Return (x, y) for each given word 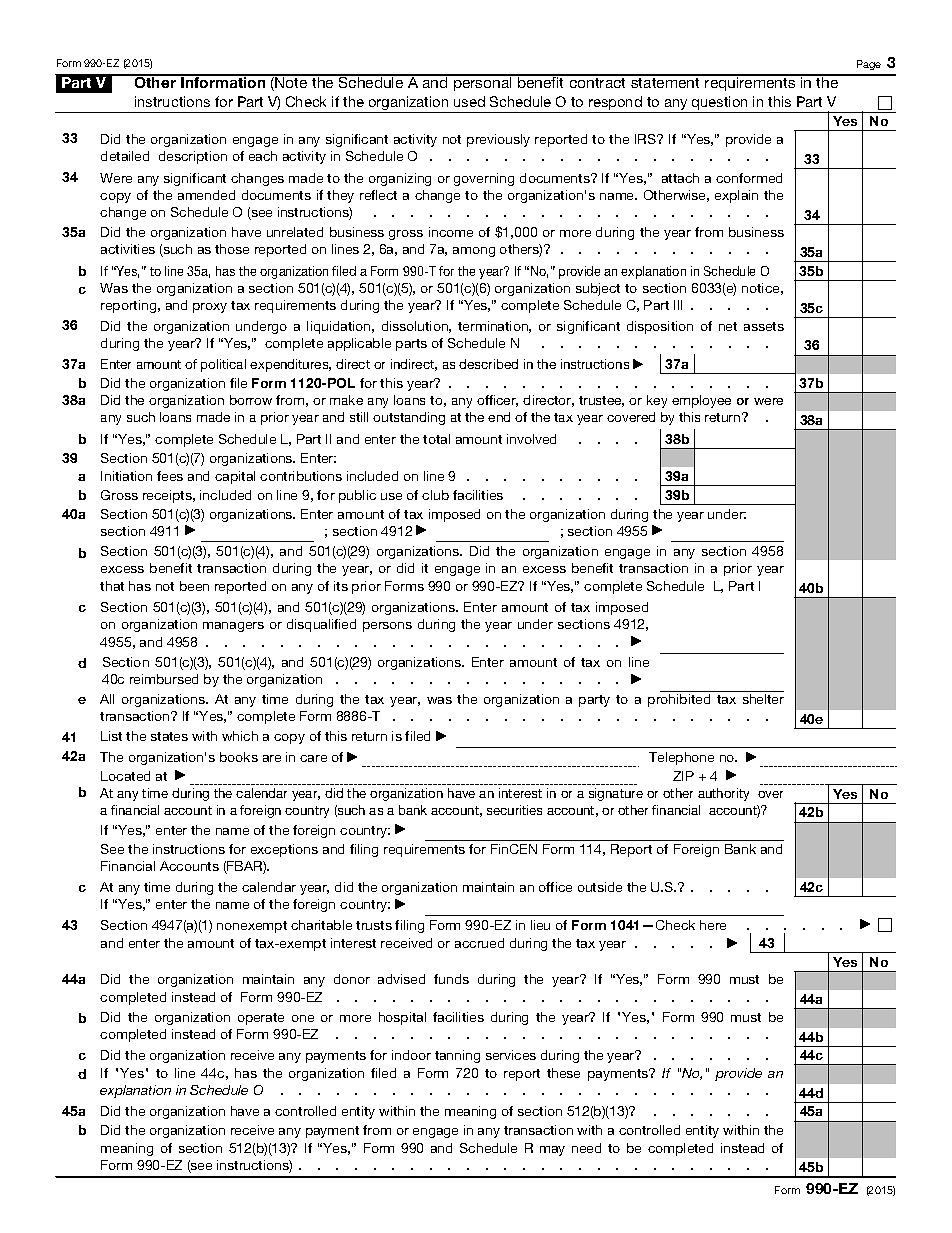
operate (261, 1019)
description (193, 157)
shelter (763, 699)
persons (387, 627)
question (720, 104)
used (469, 101)
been (194, 586)
